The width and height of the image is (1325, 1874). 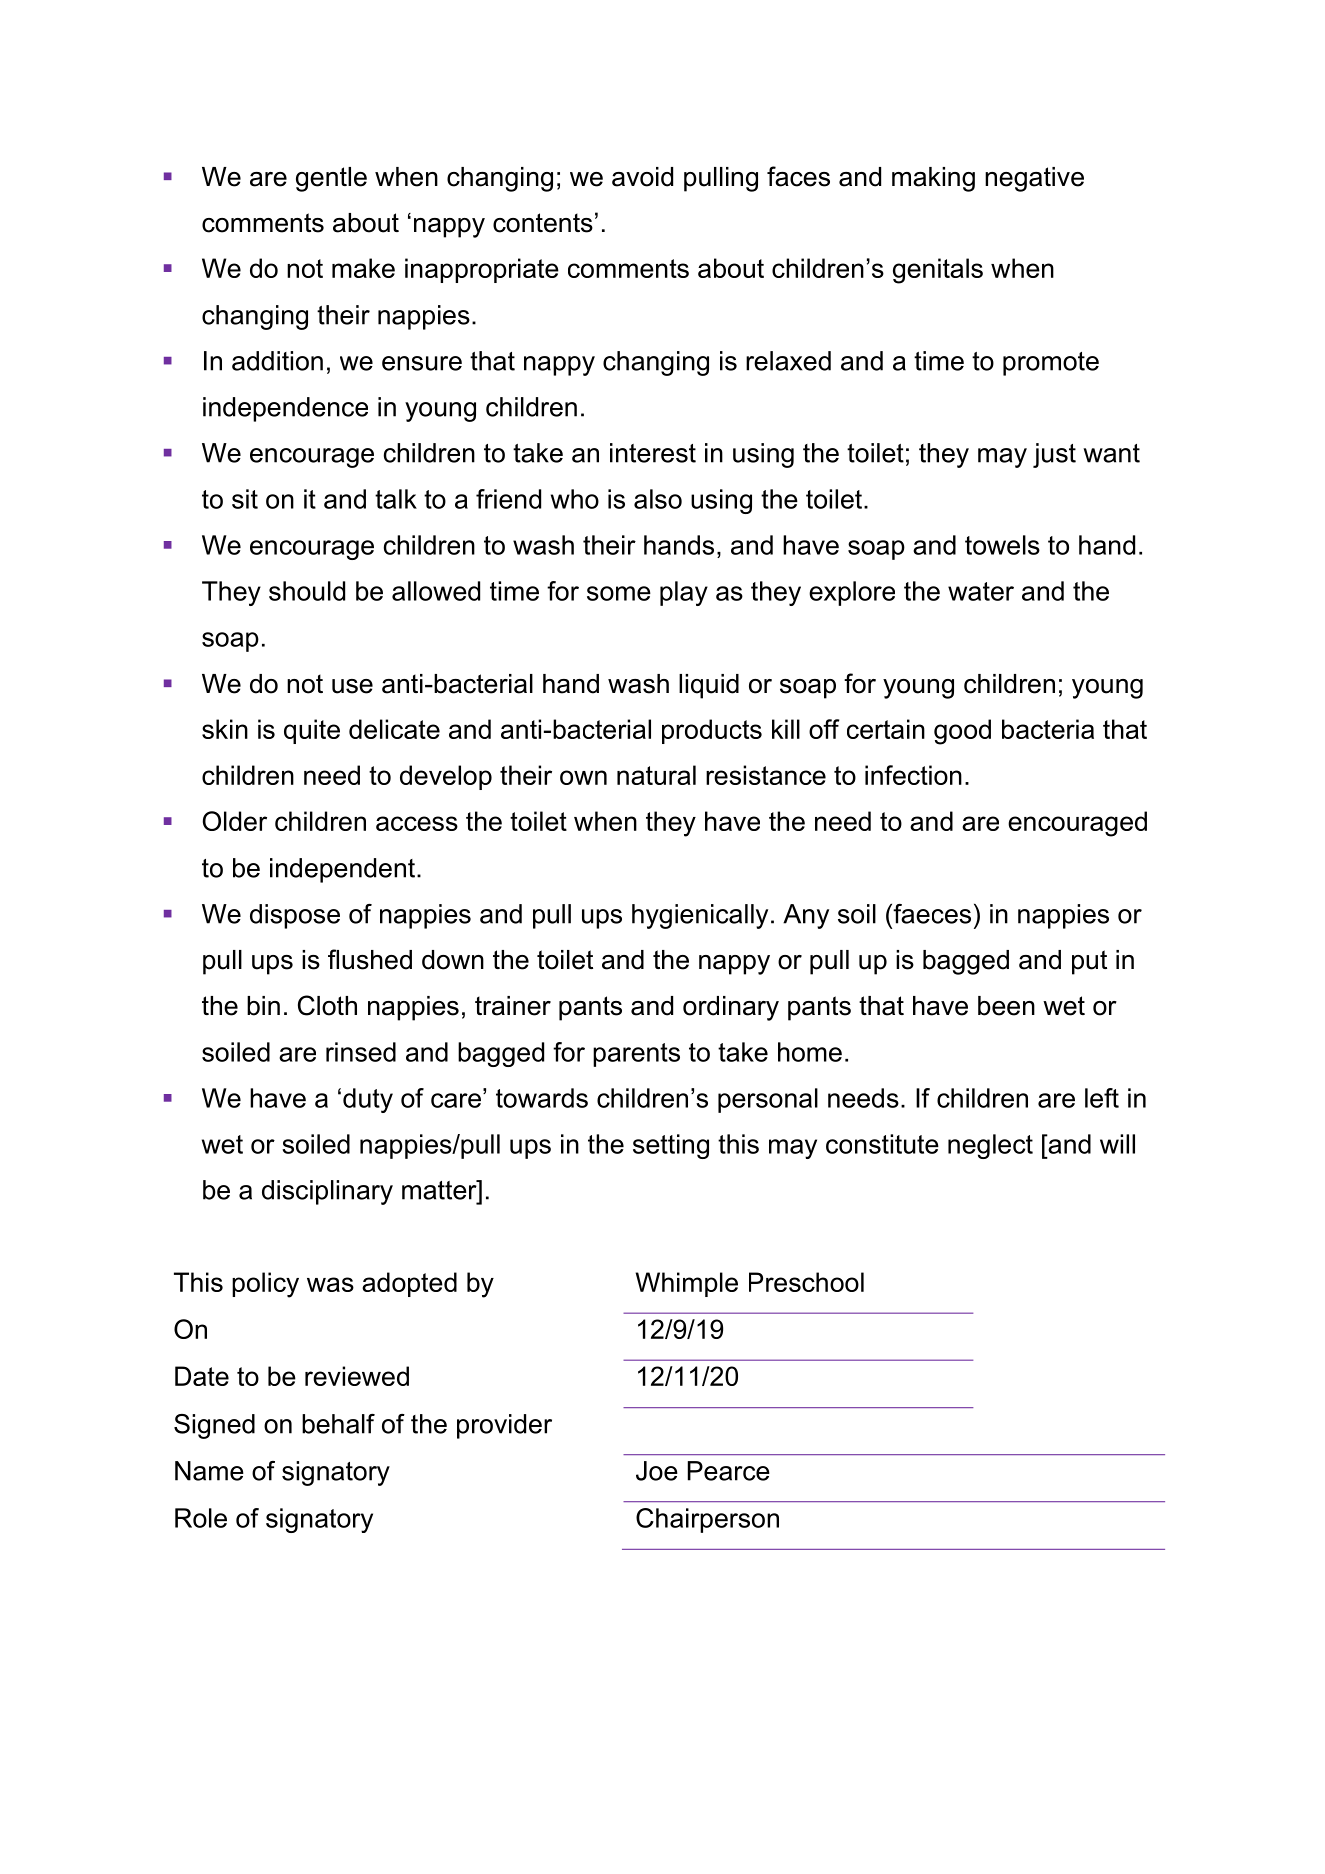 What do you see at coordinates (331, 179) in the image?
I see `gentle` at bounding box center [331, 179].
